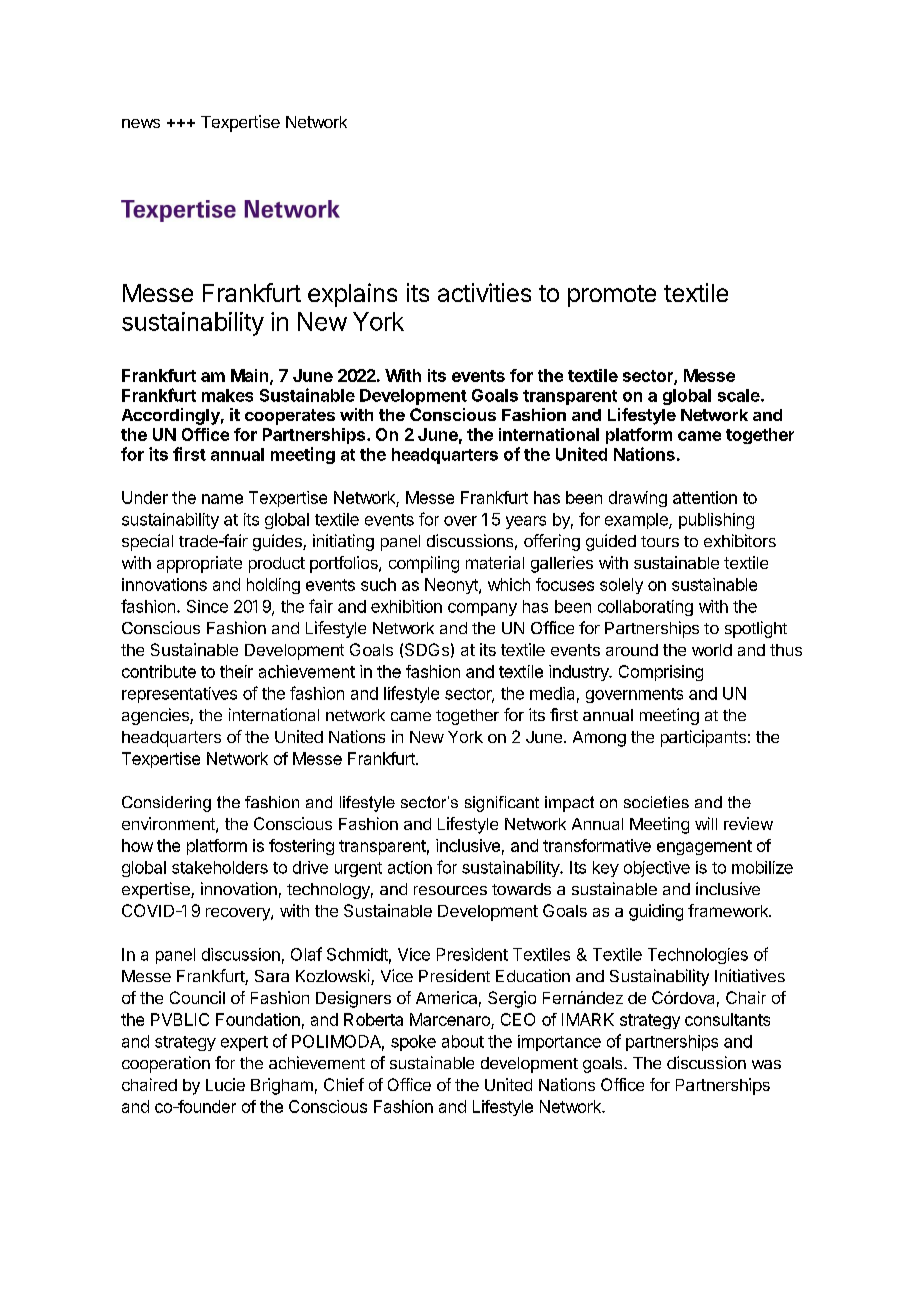  What do you see at coordinates (484, 292) in the document?
I see `activities` at bounding box center [484, 292].
